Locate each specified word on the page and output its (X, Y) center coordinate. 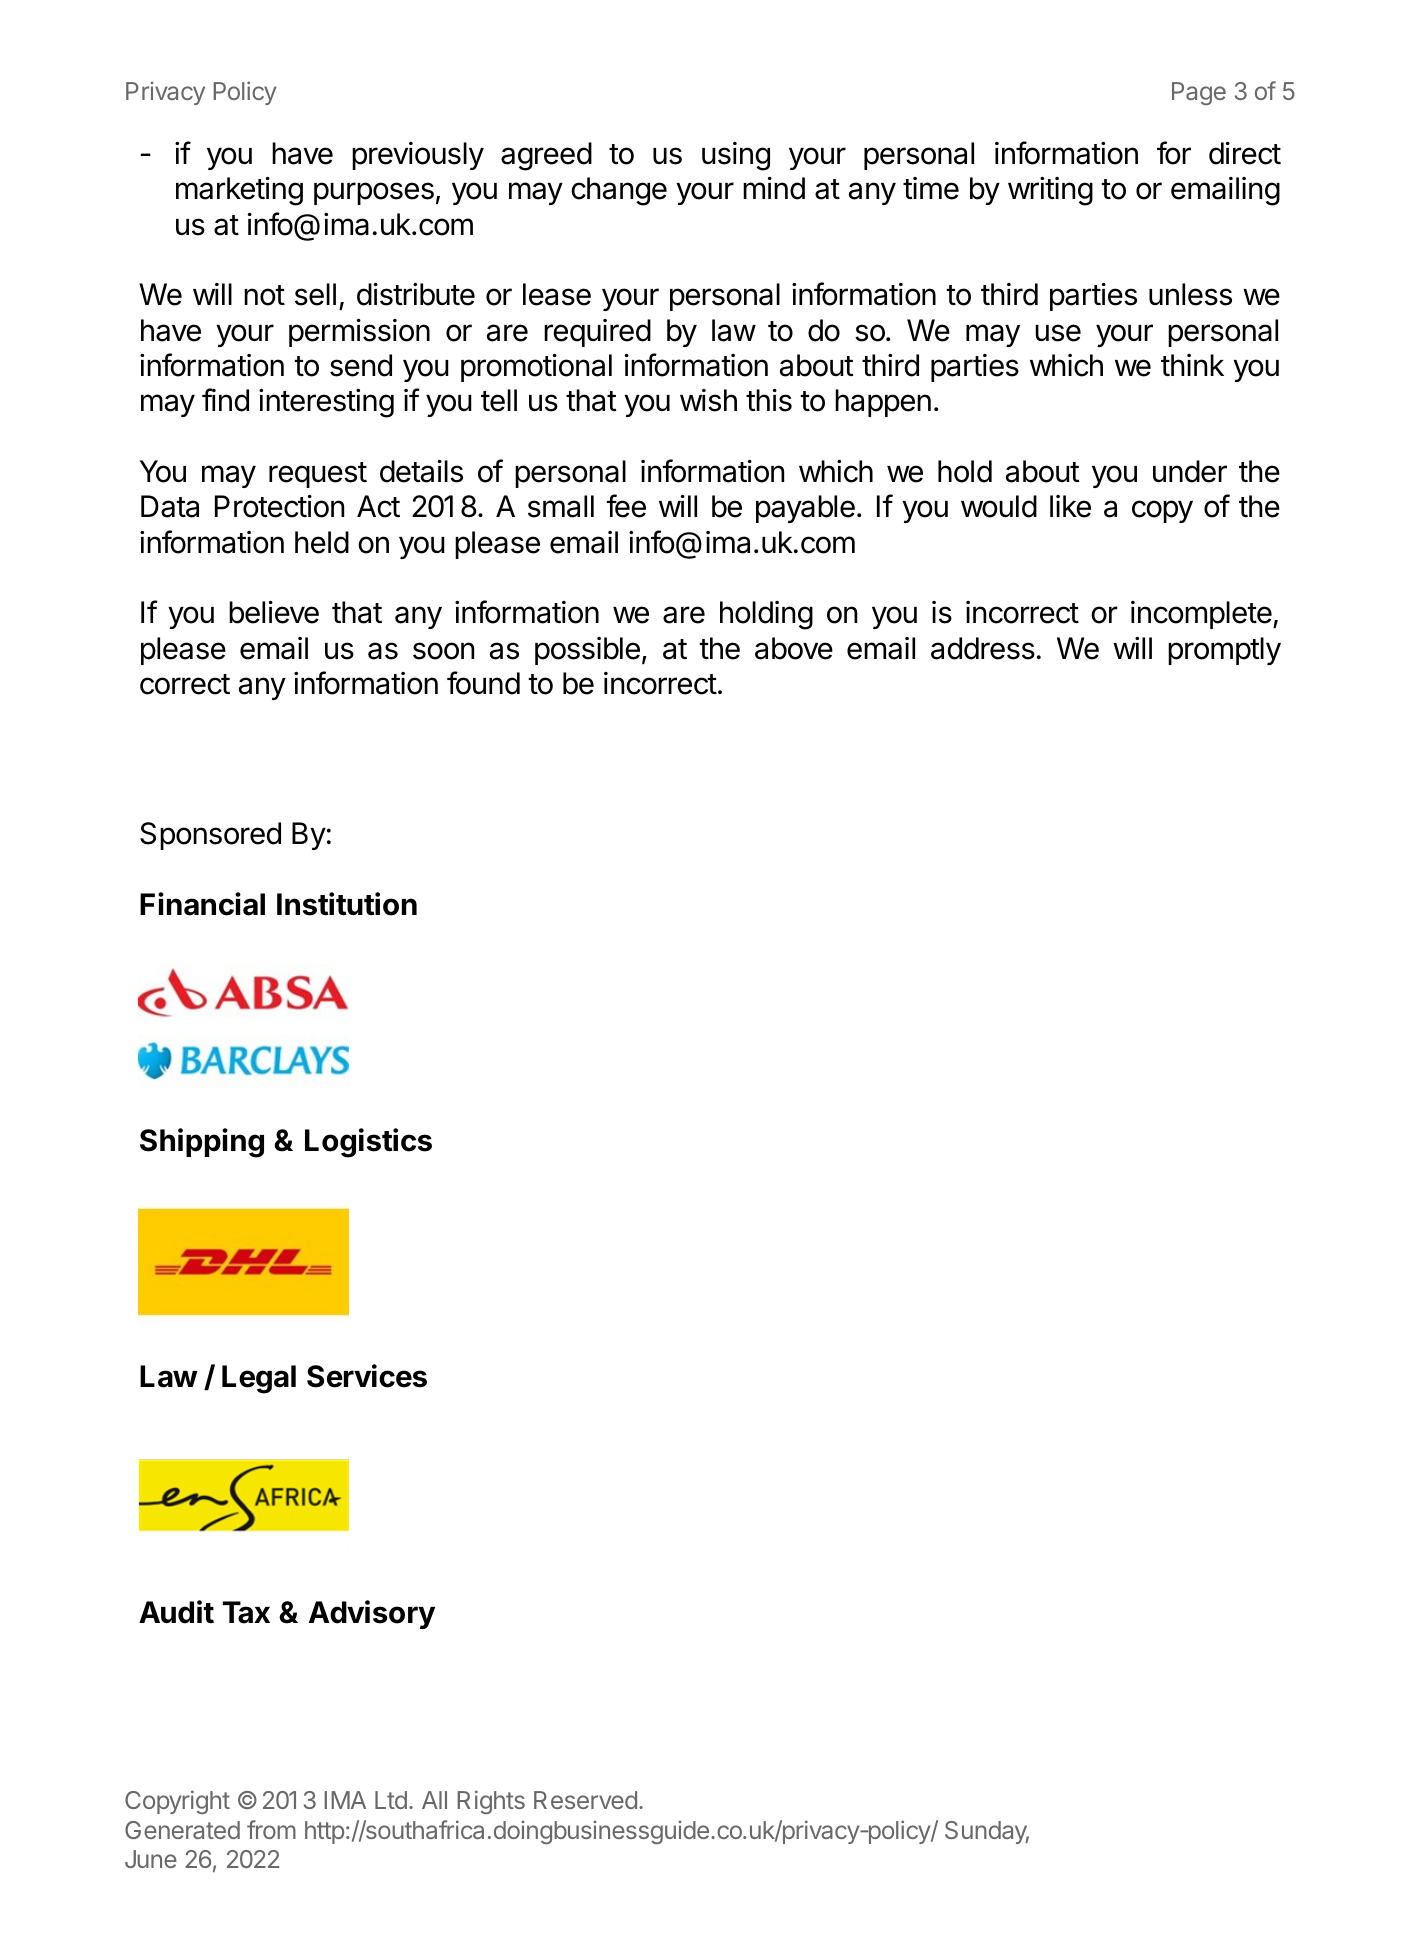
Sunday (987, 1832)
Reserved (585, 1800)
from (271, 1829)
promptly (1224, 651)
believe (274, 612)
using (736, 156)
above (794, 648)
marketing (239, 191)
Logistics (368, 1143)
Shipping (202, 1143)
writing (1050, 191)
